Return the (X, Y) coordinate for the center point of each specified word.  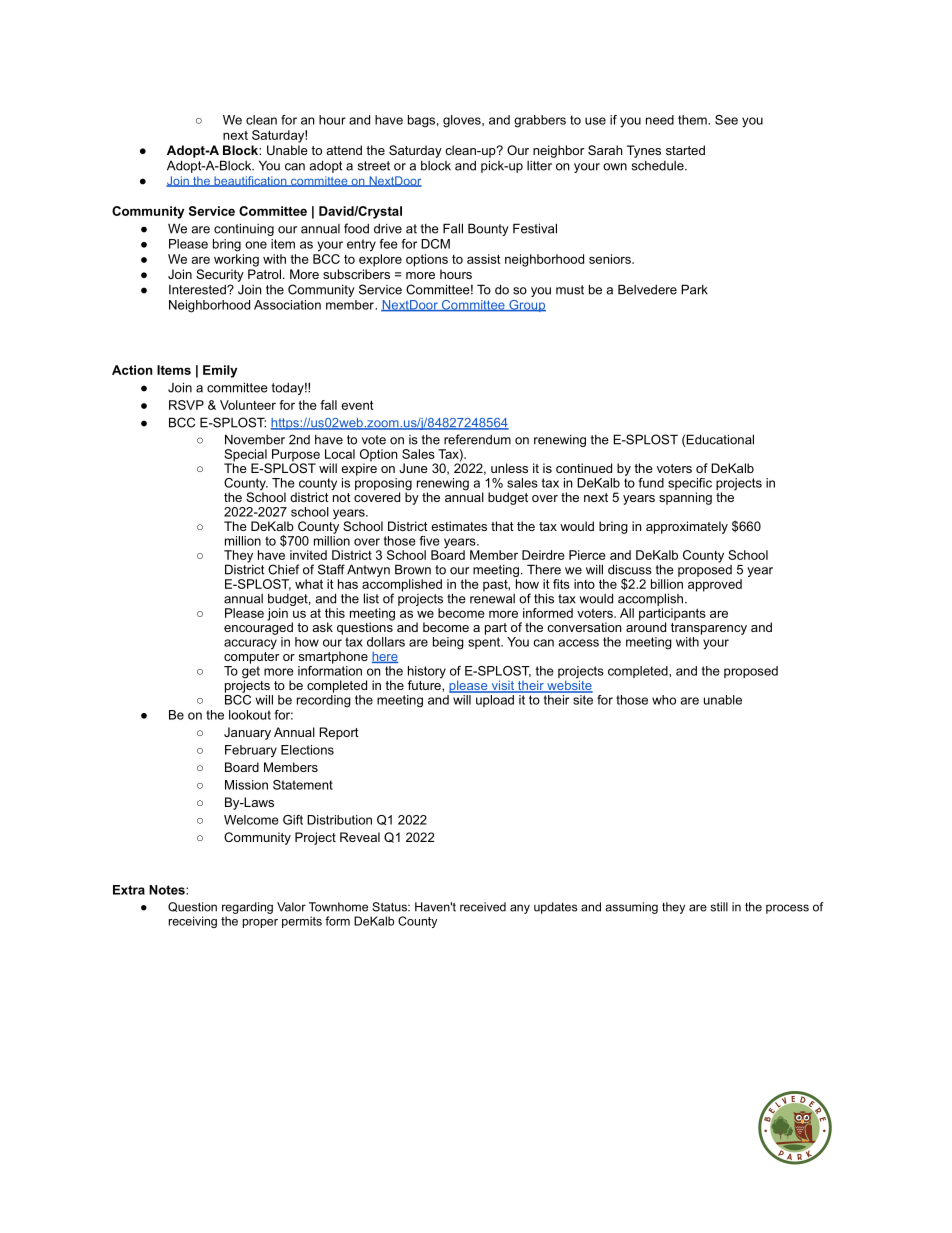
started (685, 150)
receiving (193, 922)
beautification (250, 181)
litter (539, 166)
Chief (284, 569)
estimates (459, 526)
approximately (687, 527)
